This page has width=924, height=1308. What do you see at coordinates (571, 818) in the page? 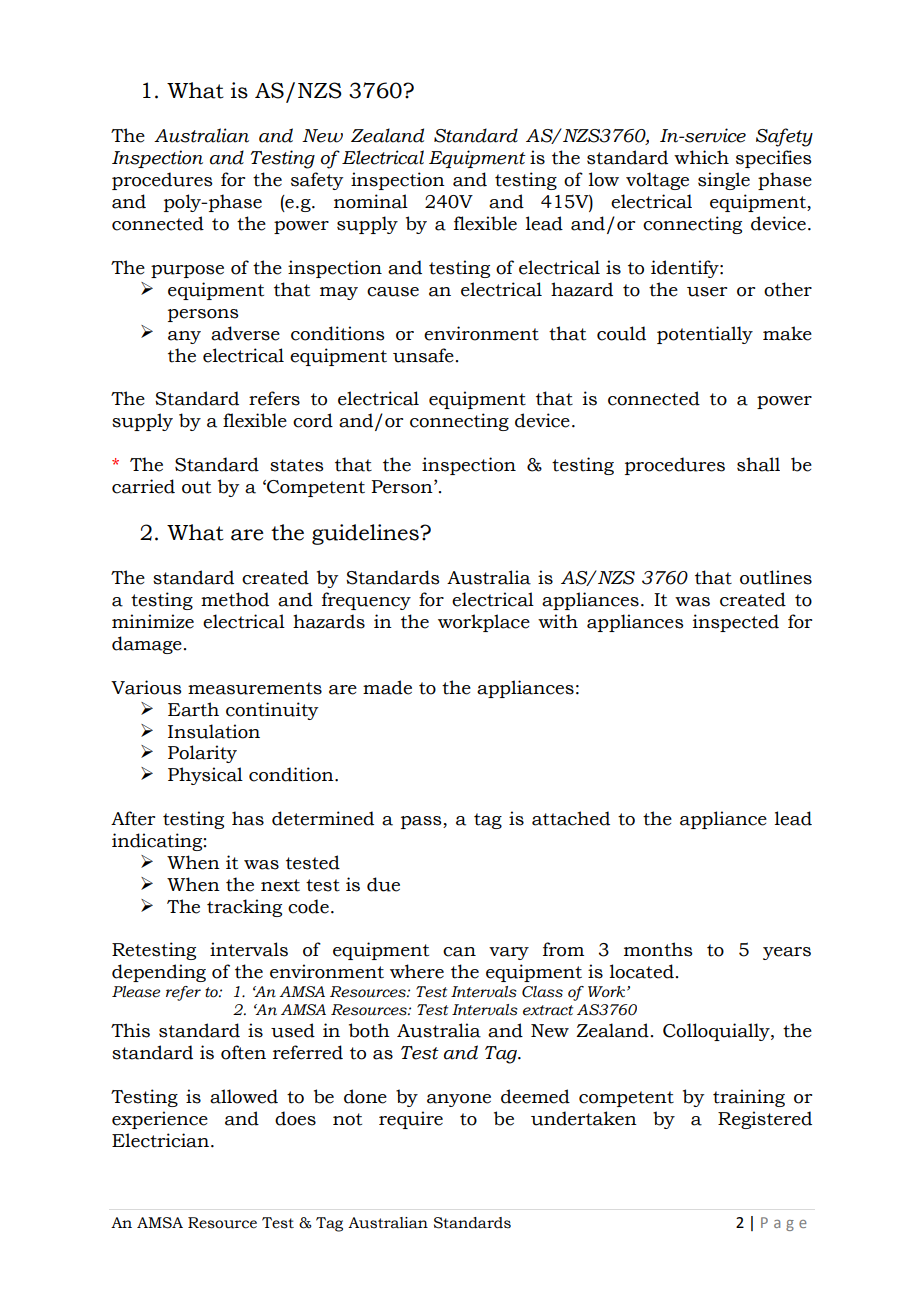
I see `attached` at bounding box center [571, 818].
